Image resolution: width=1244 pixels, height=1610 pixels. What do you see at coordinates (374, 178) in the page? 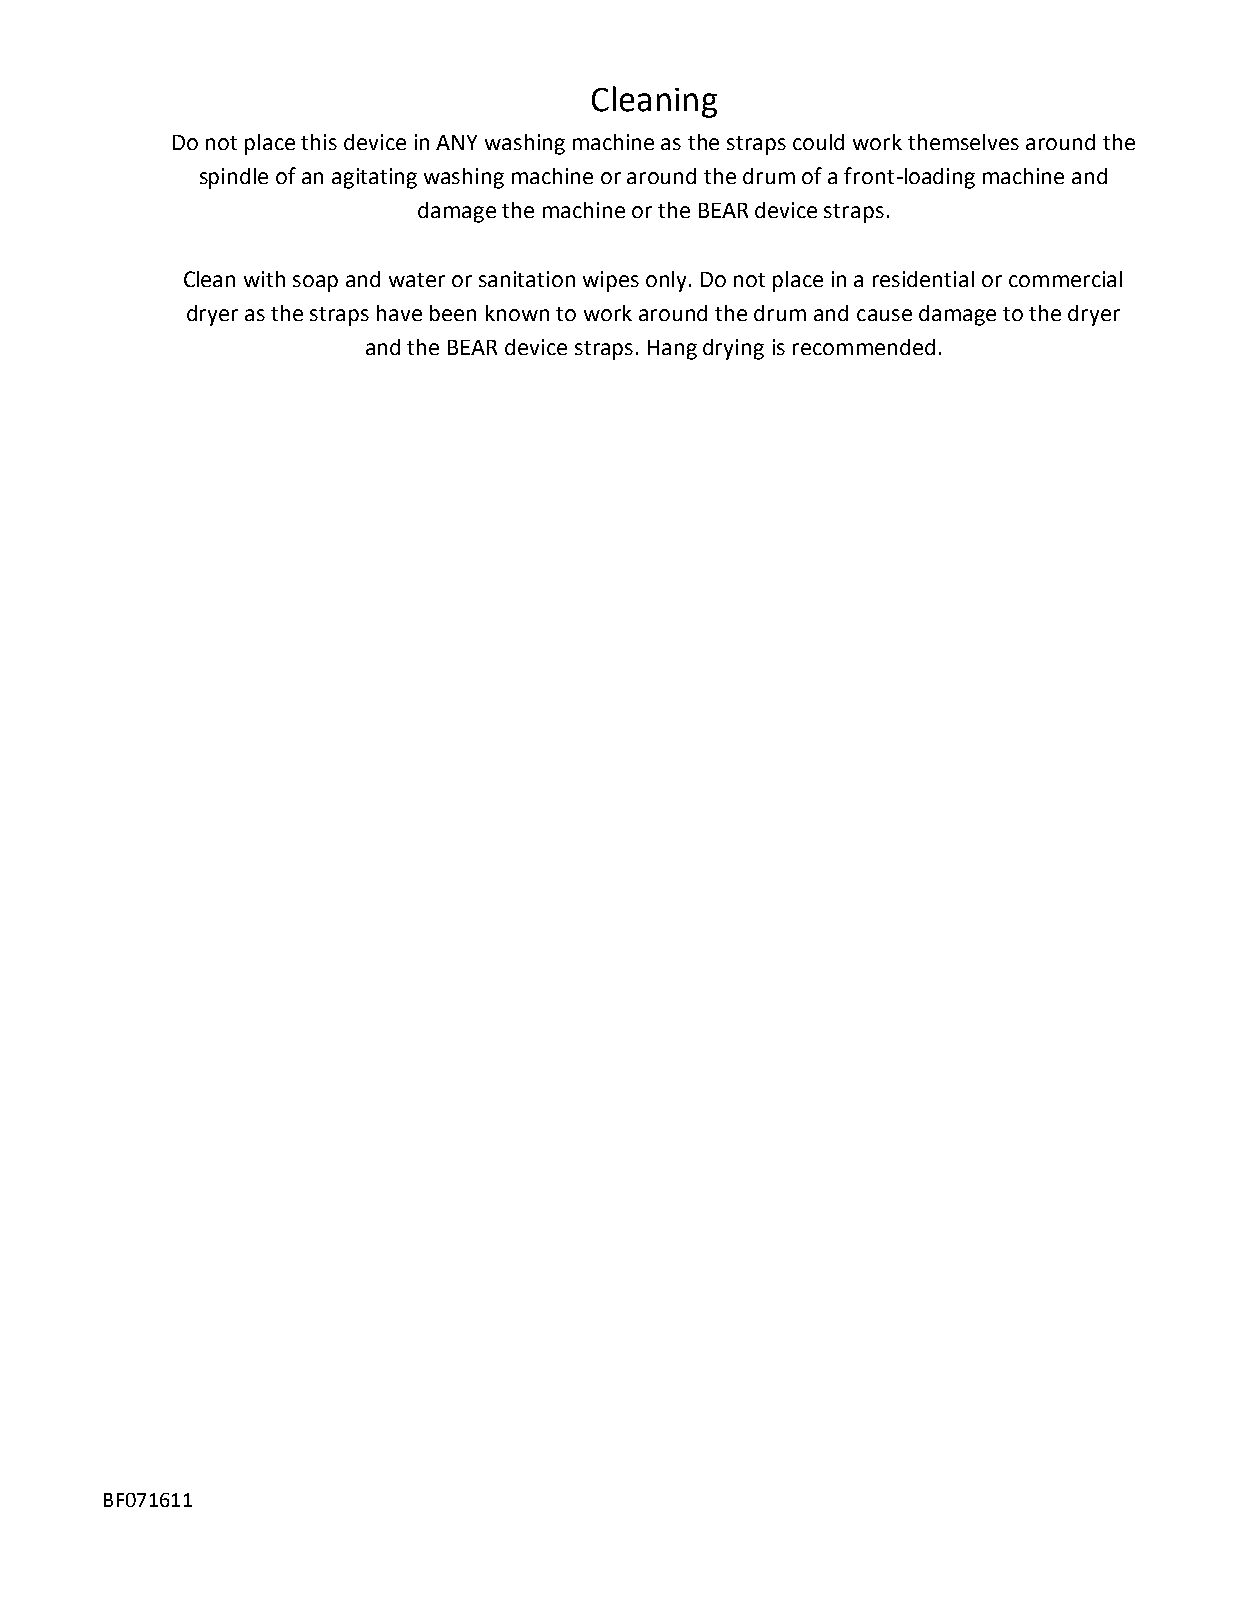
I see `agitating` at bounding box center [374, 178].
